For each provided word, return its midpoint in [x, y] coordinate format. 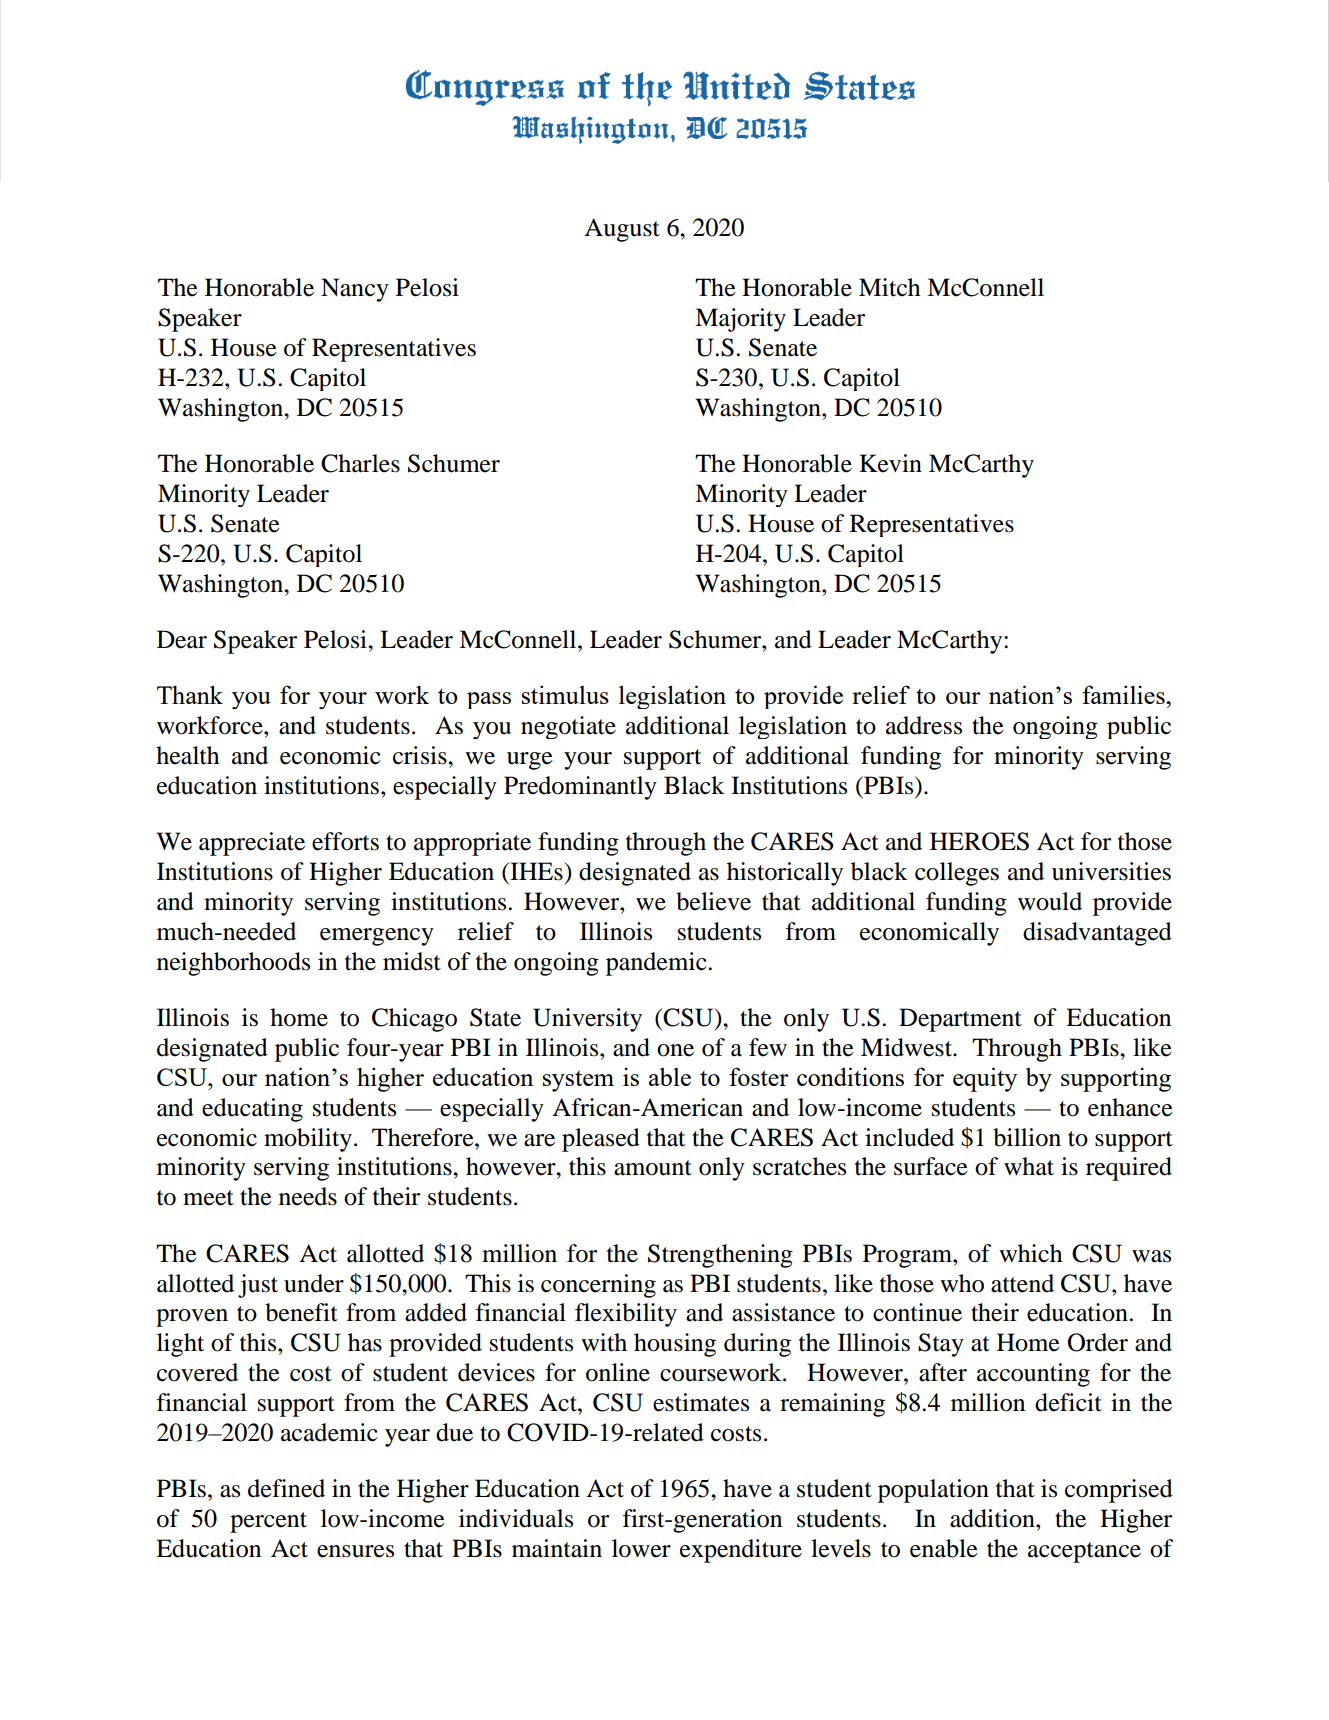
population [933, 1491]
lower [641, 1548]
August [622, 230]
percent [268, 1522]
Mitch [889, 287]
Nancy [355, 290]
